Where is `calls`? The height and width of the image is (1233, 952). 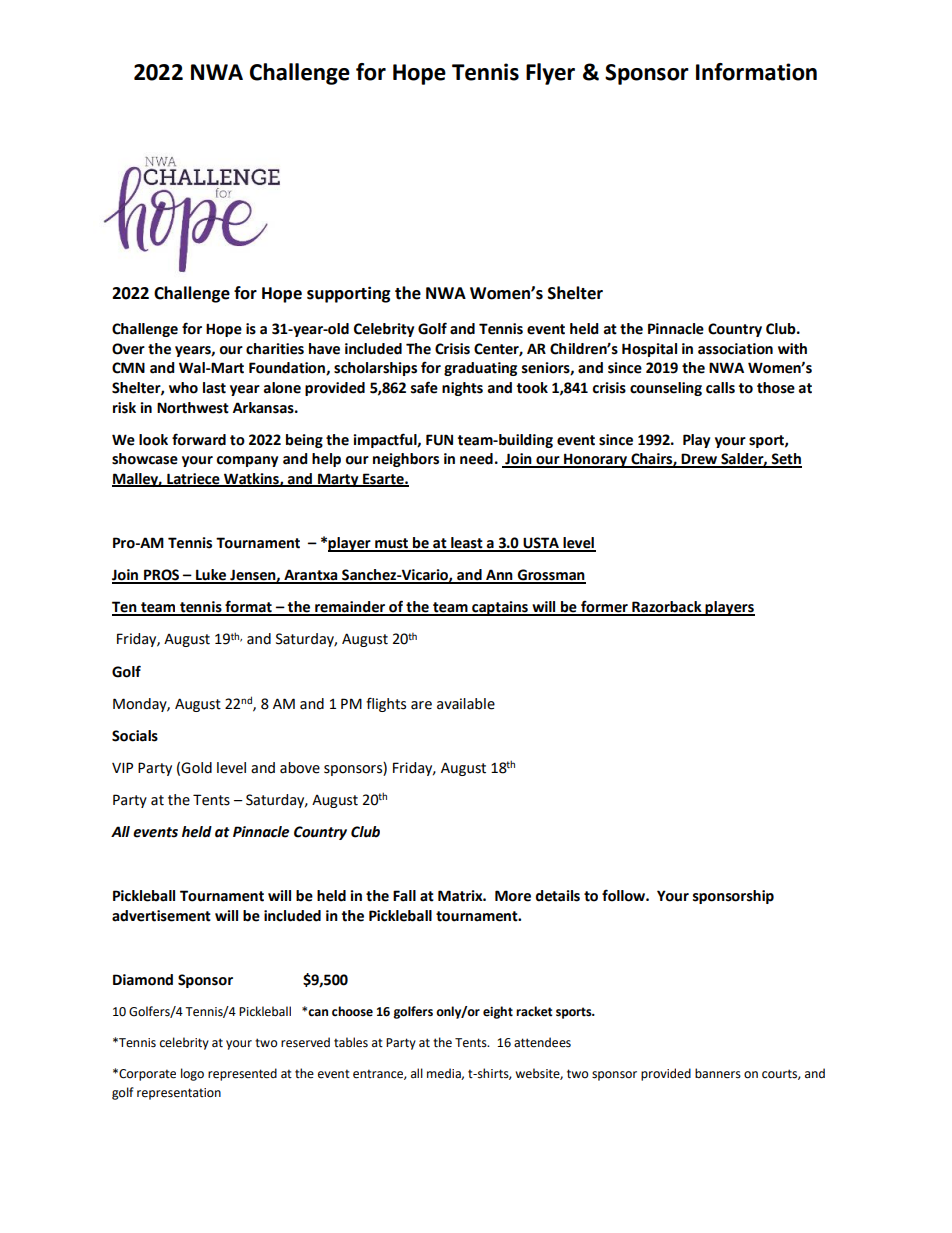 calls is located at coordinates (720, 388).
